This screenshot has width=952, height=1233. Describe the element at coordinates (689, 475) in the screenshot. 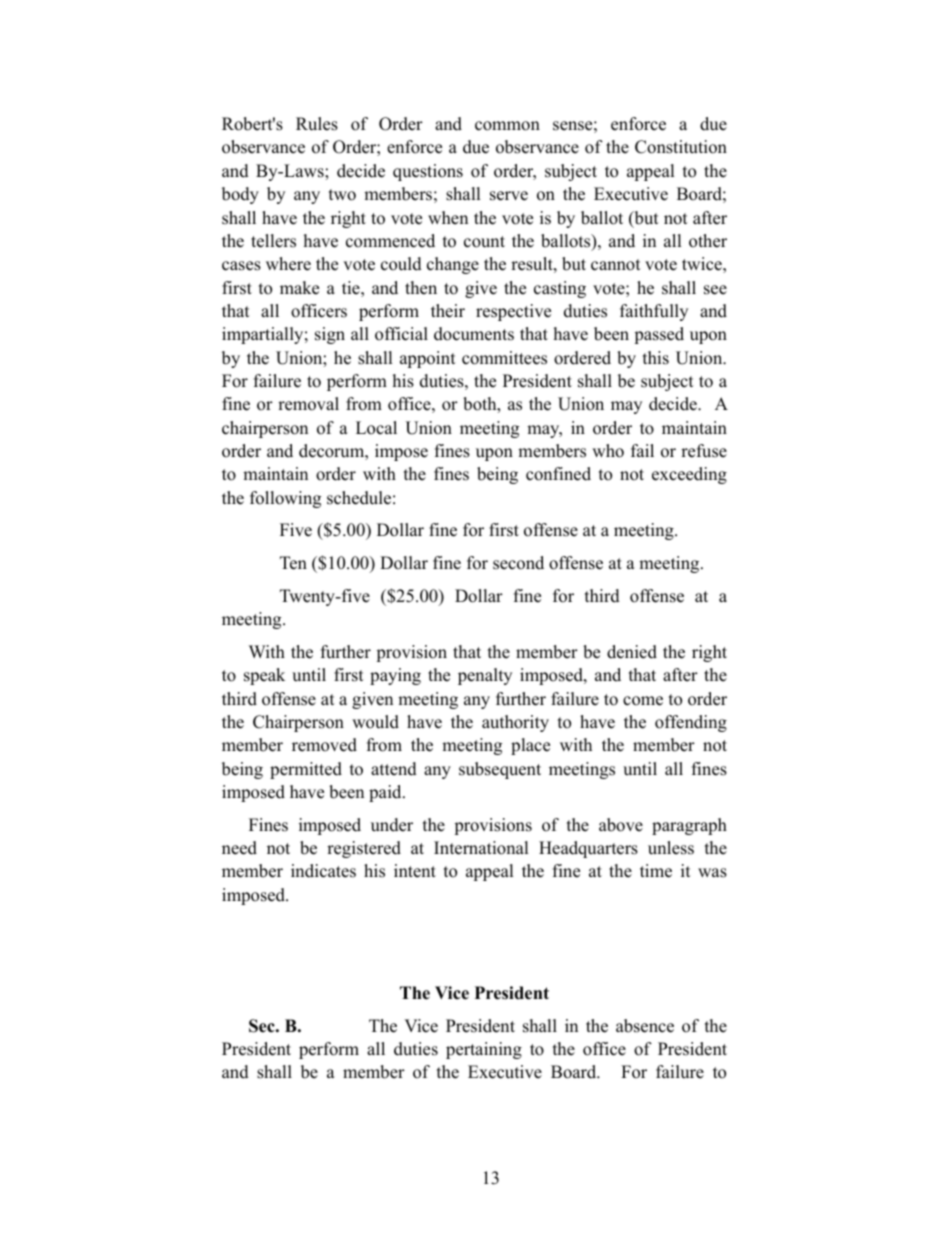

I see `exceeding` at that location.
